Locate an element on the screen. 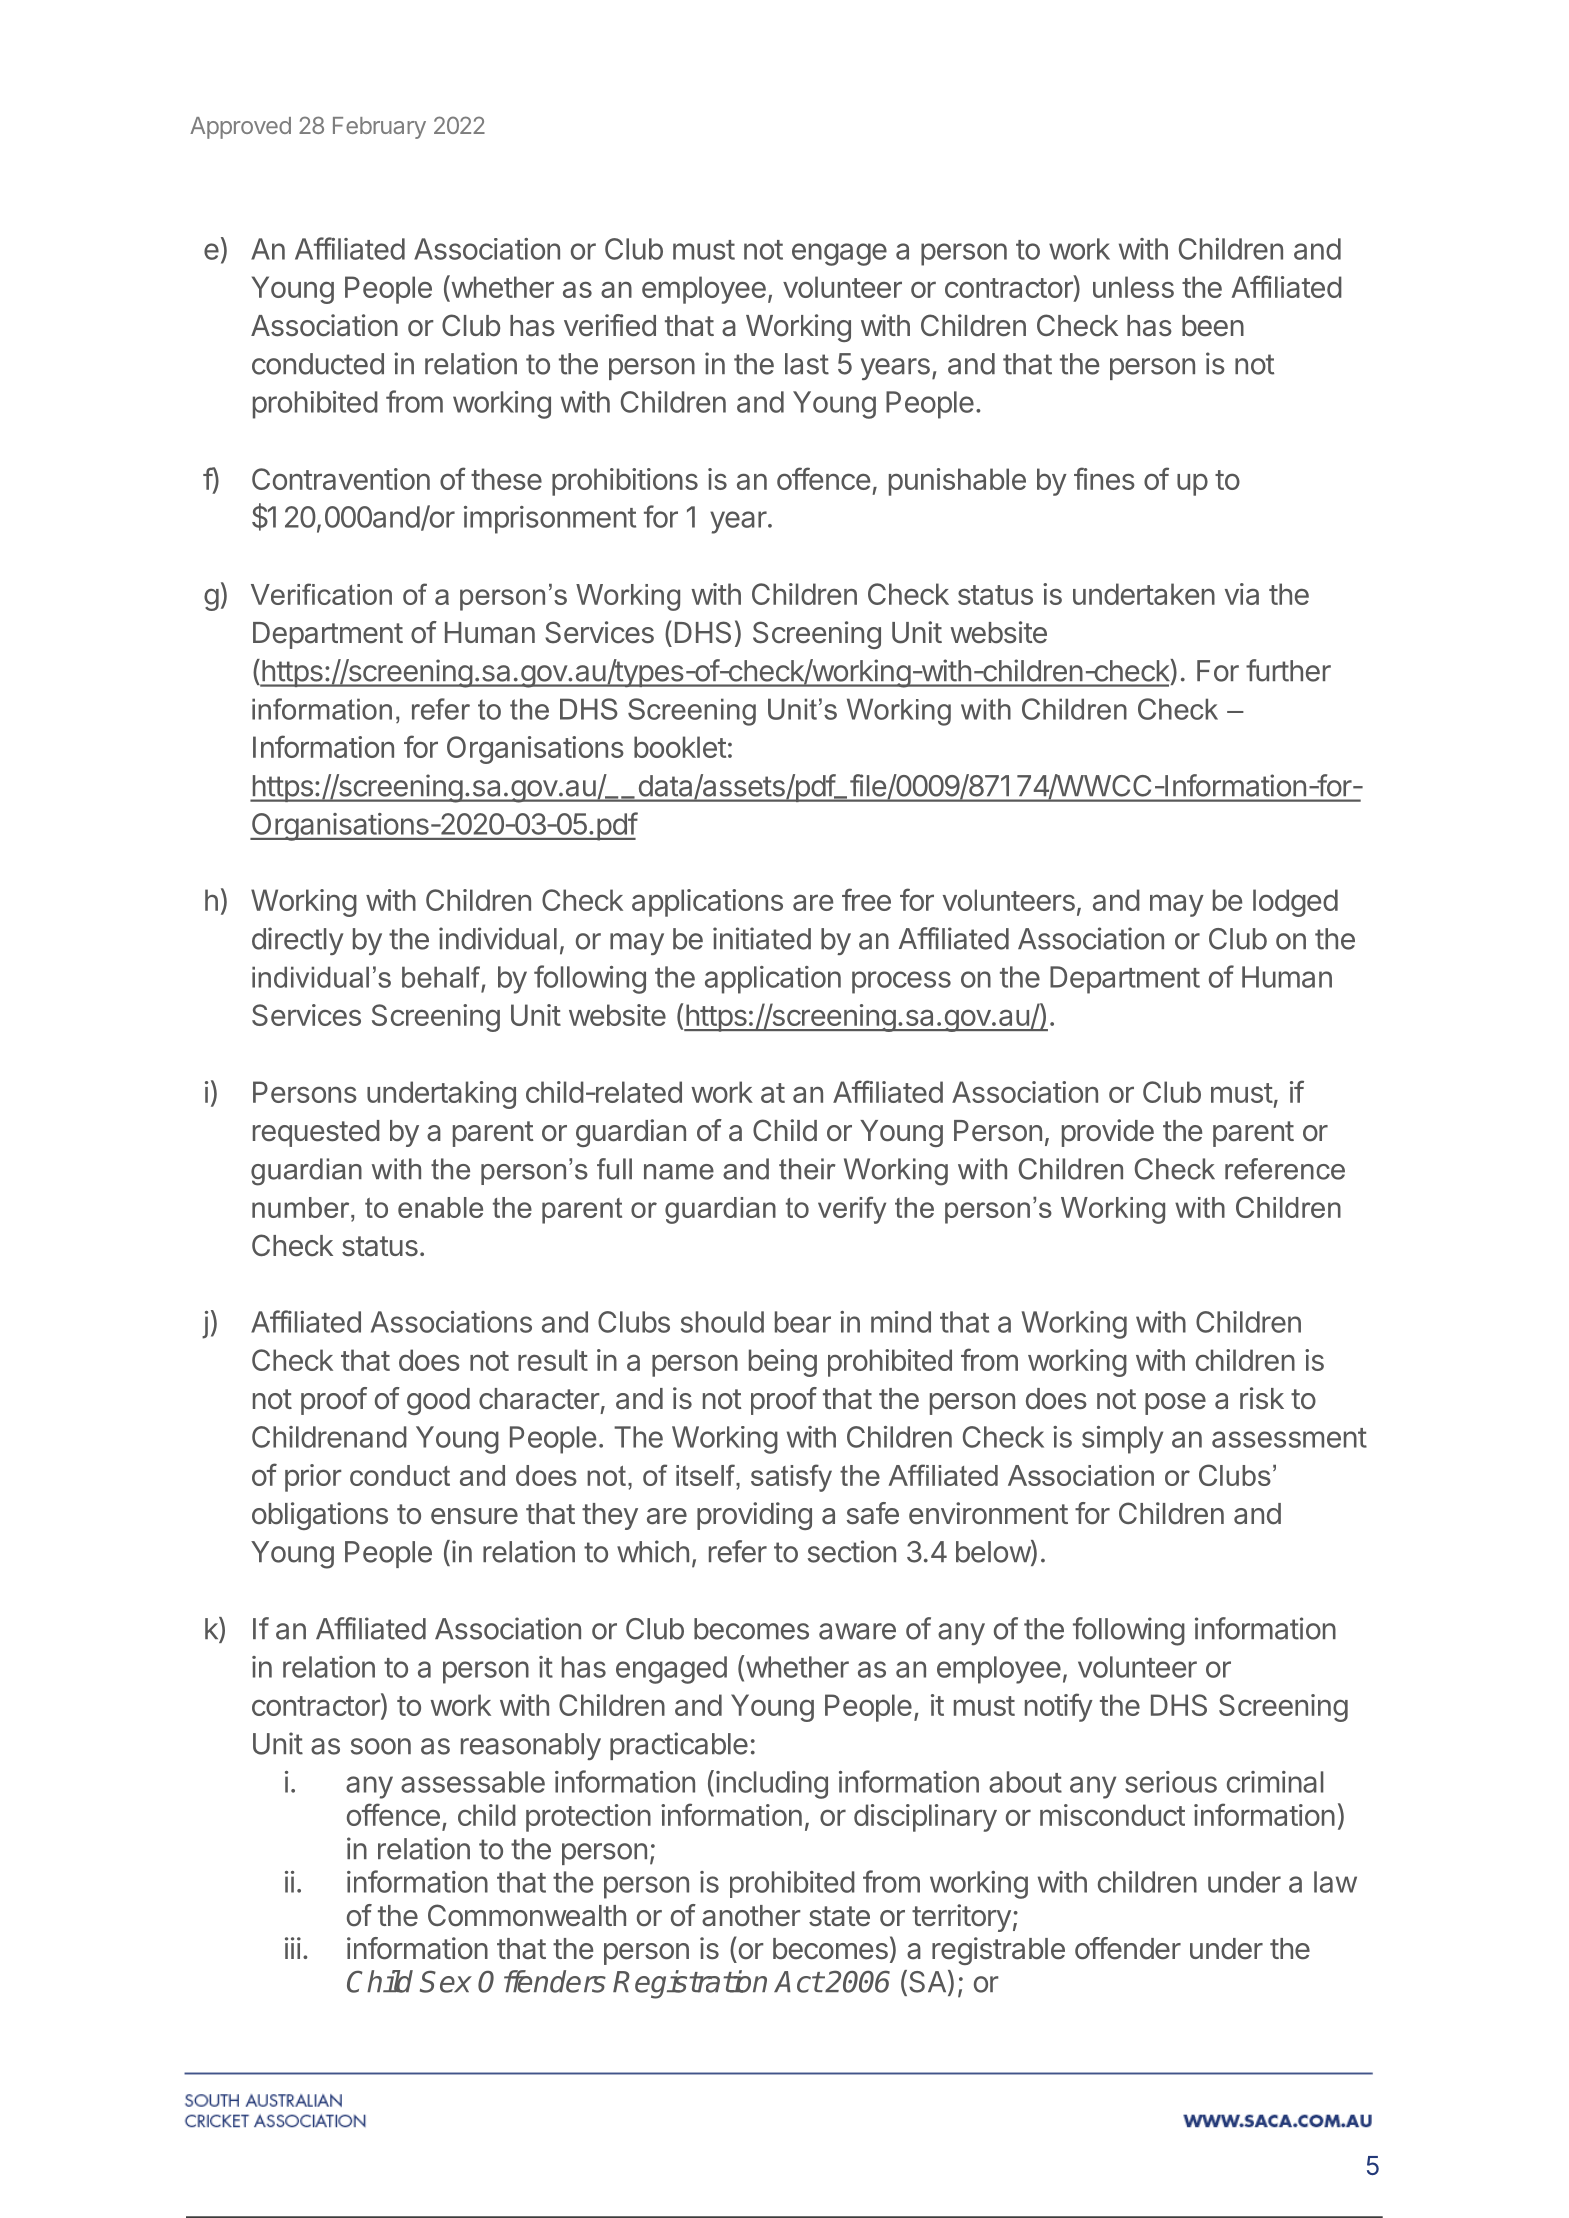  February is located at coordinates (379, 128).
